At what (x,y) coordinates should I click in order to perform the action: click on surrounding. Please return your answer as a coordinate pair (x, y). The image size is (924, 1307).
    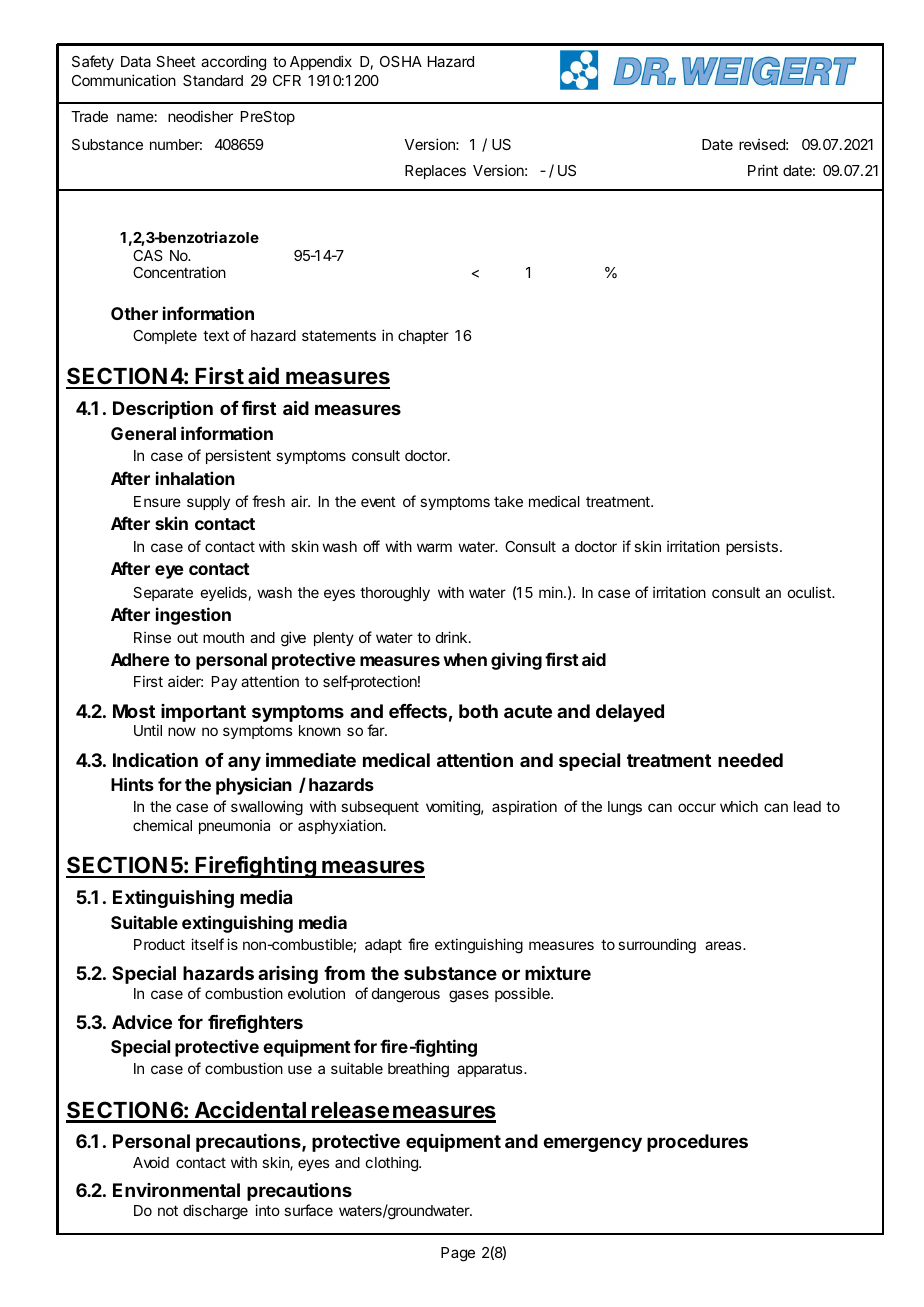
    Looking at the image, I should click on (657, 946).
